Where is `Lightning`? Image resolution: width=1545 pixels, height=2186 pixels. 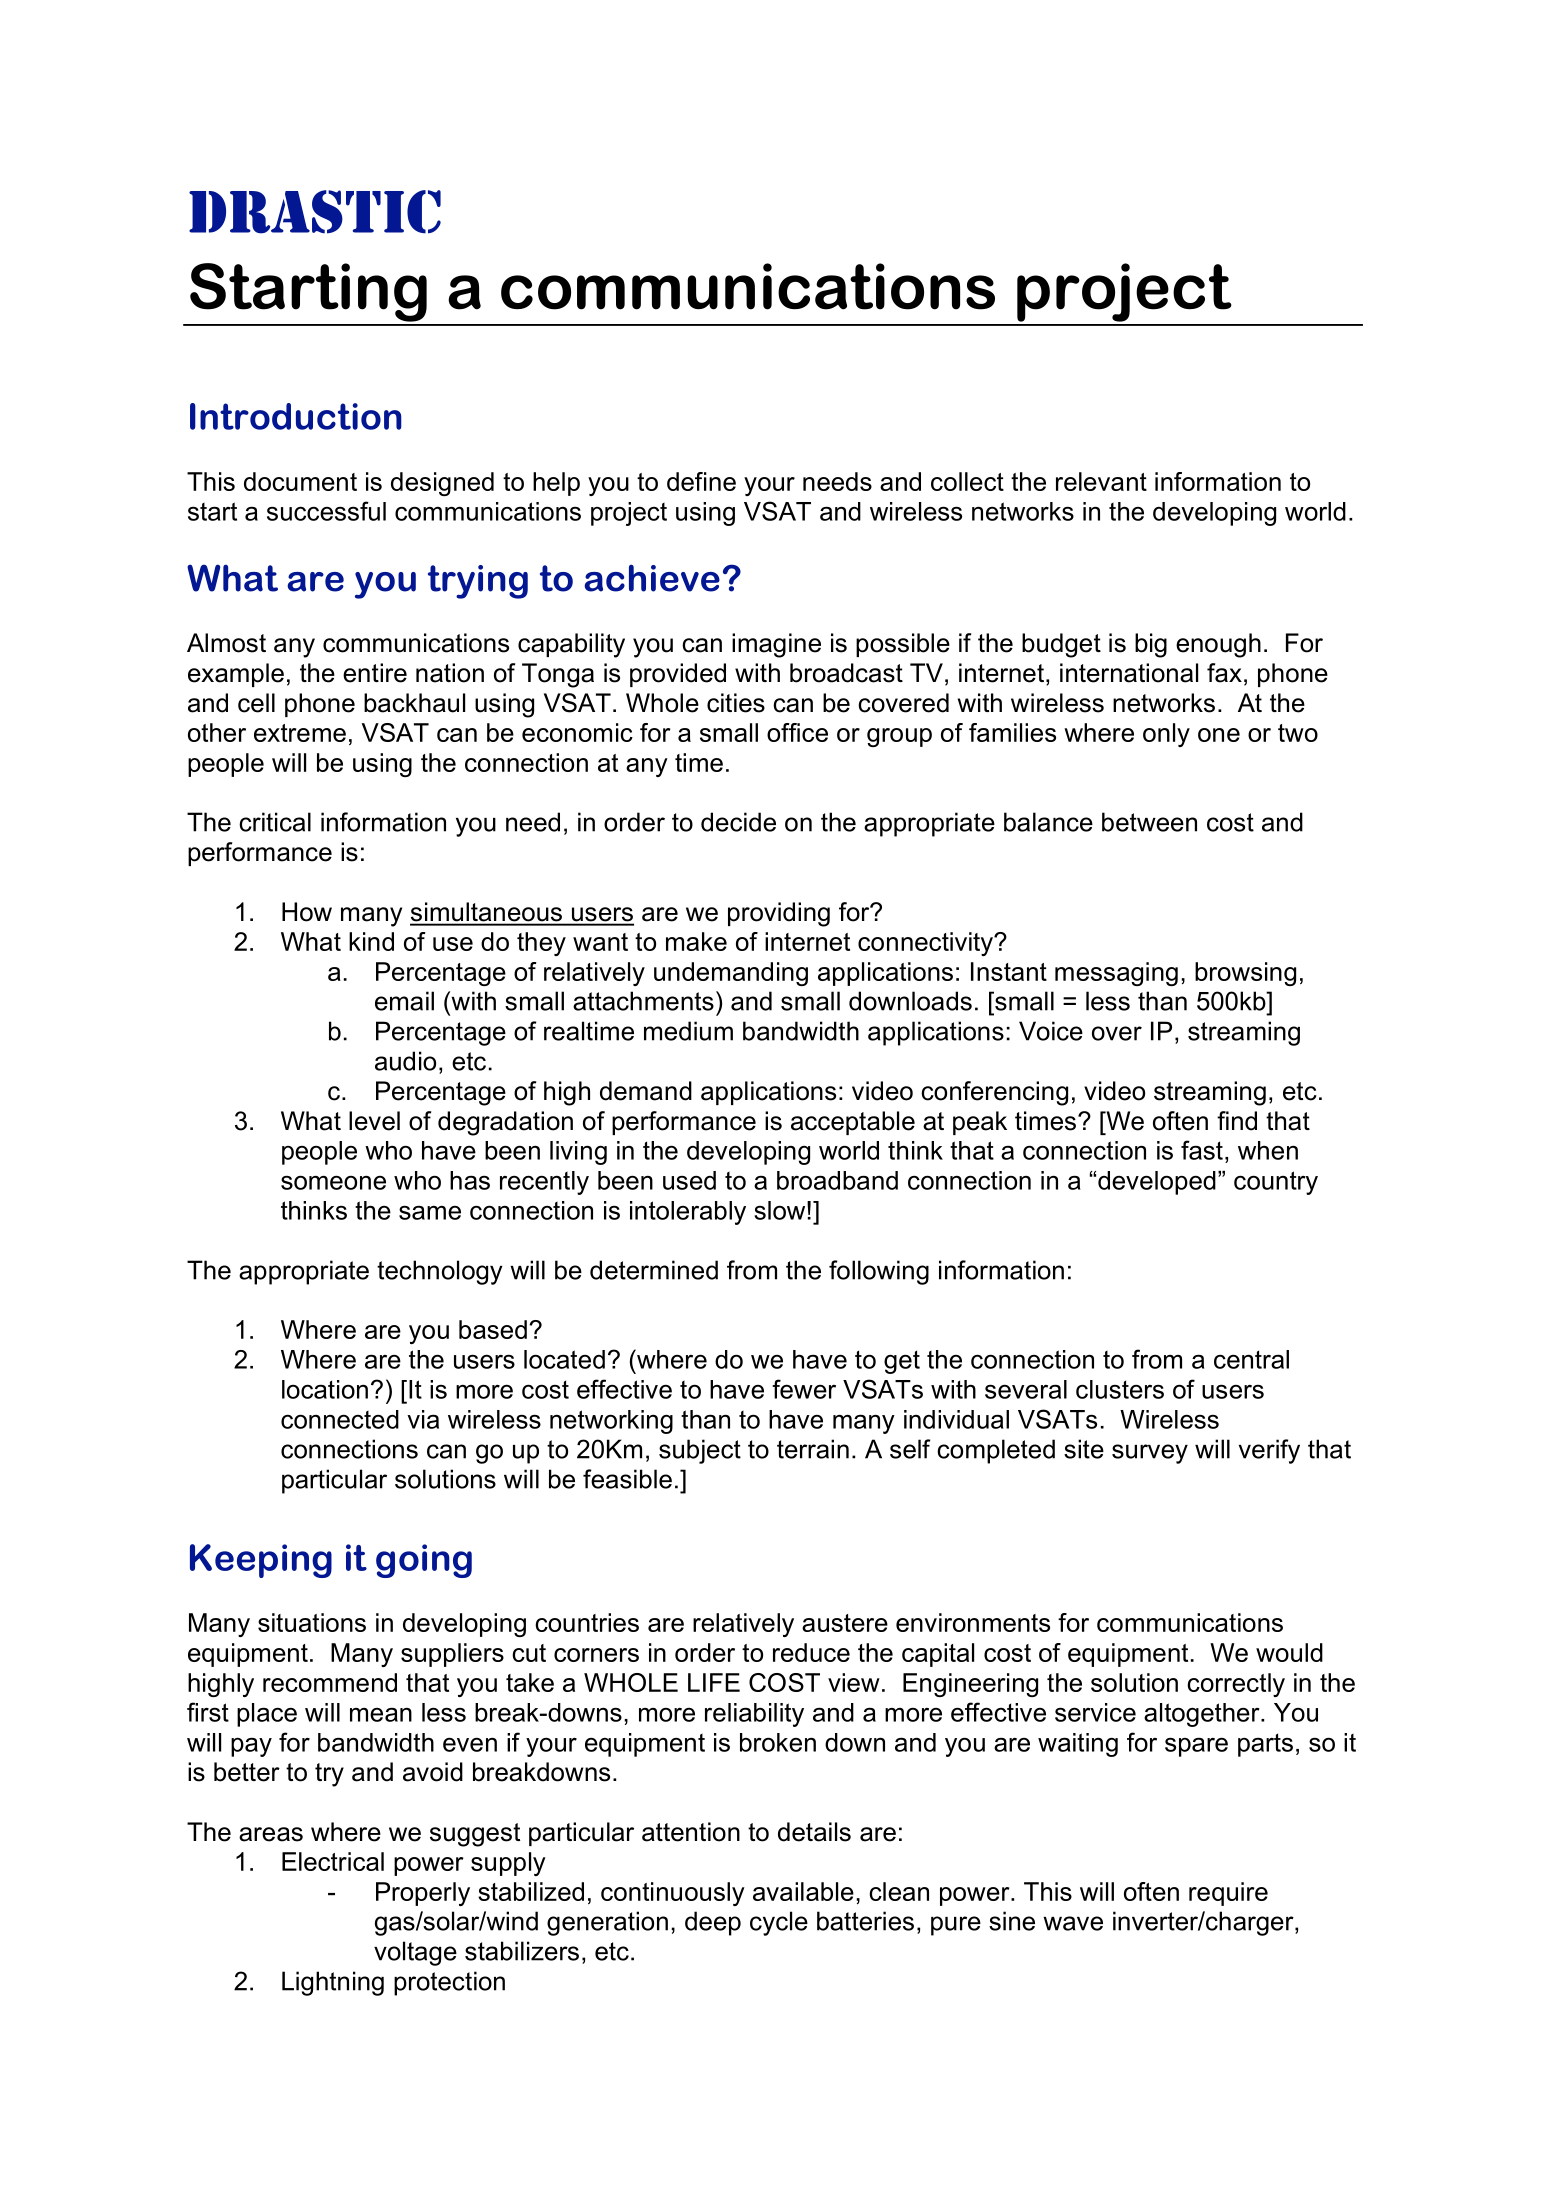 Lightning is located at coordinates (333, 1983).
